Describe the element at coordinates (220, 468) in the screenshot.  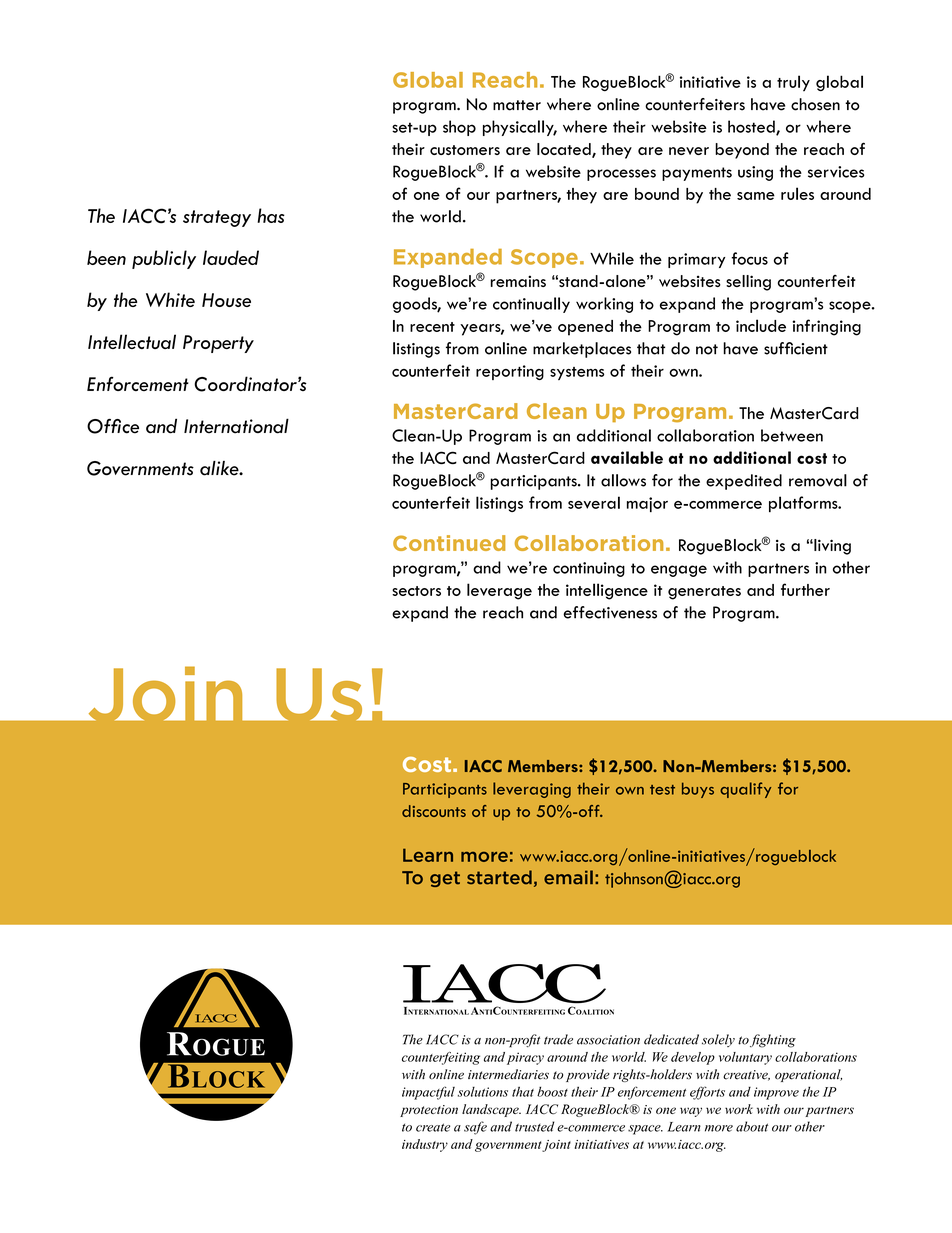
I see `alike` at that location.
